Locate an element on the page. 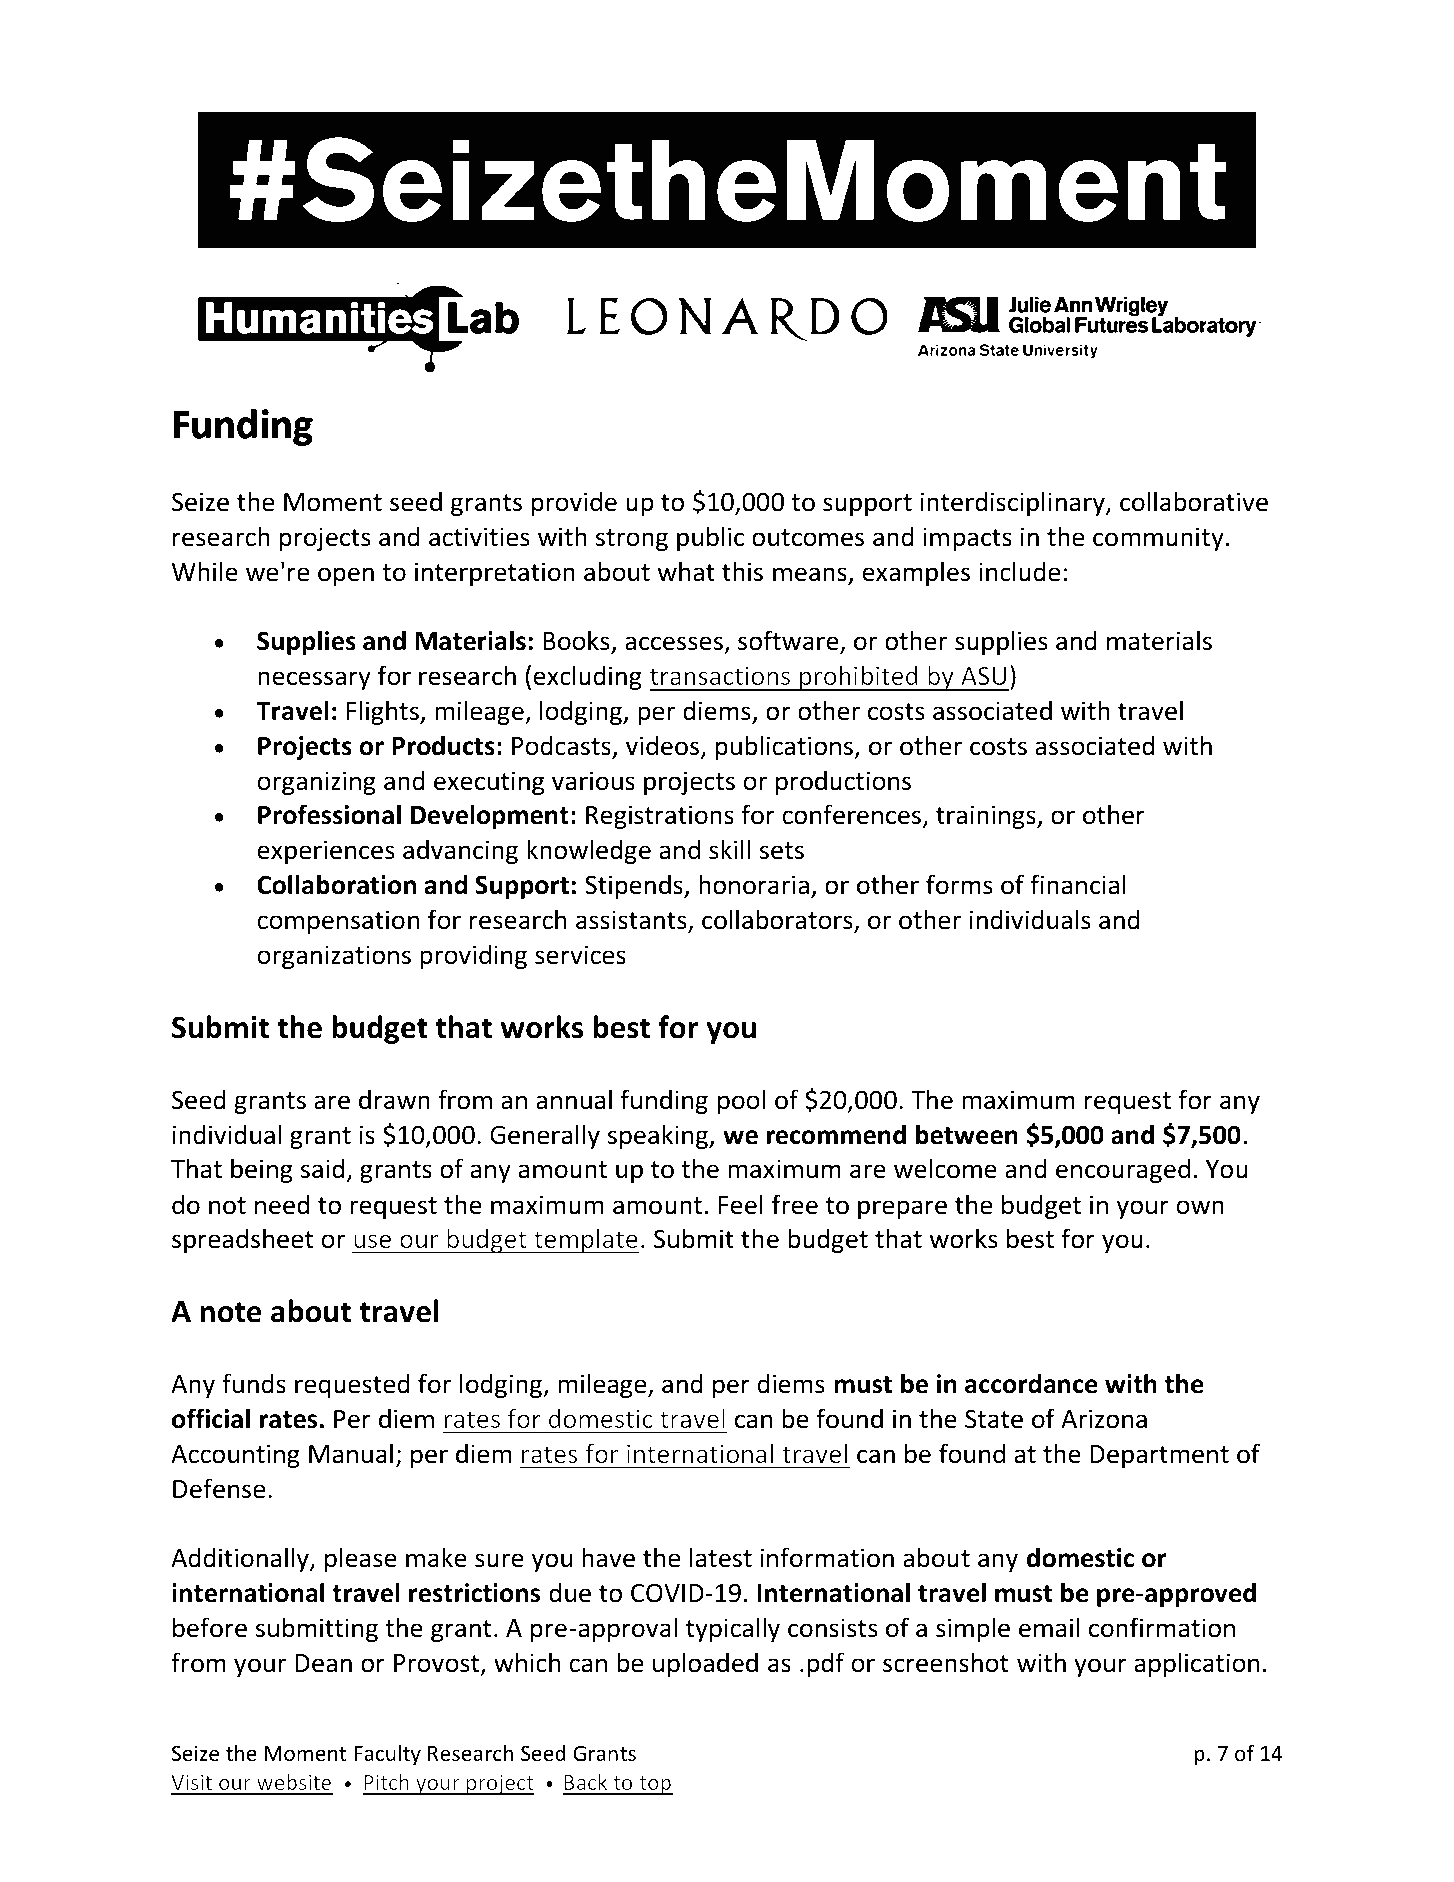  top is located at coordinates (655, 1785).
